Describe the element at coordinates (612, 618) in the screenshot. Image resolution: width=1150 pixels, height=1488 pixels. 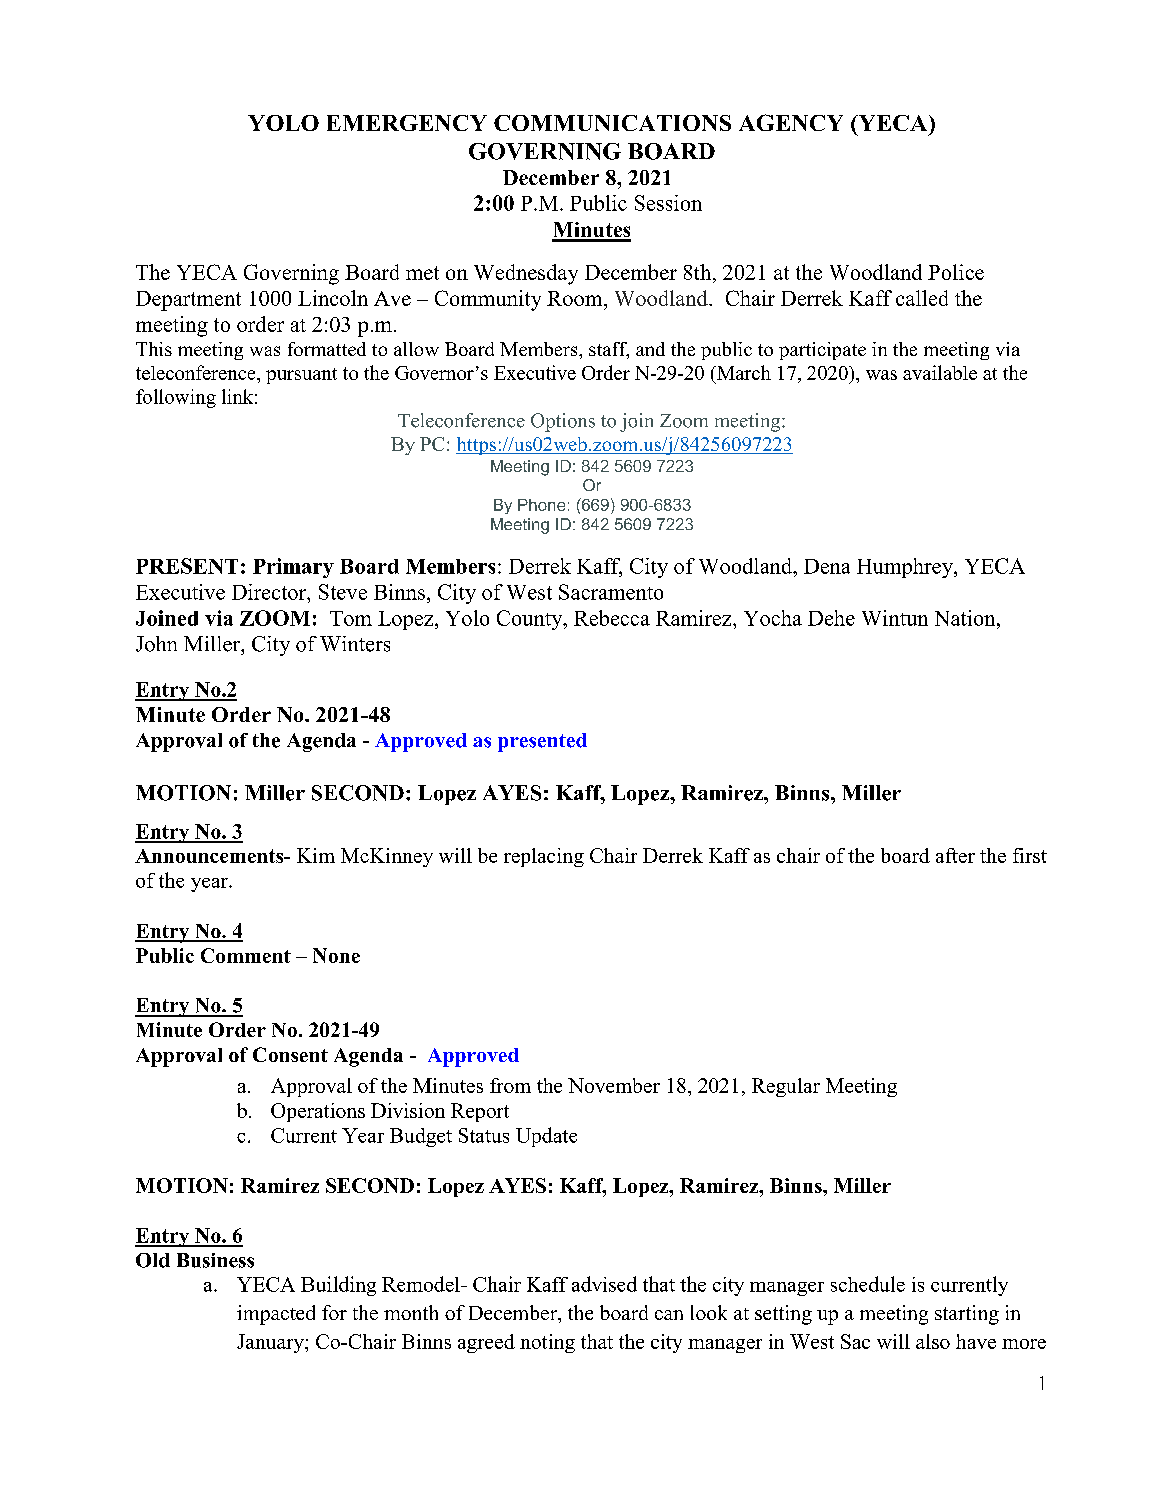
I see `Rebecca` at that location.
